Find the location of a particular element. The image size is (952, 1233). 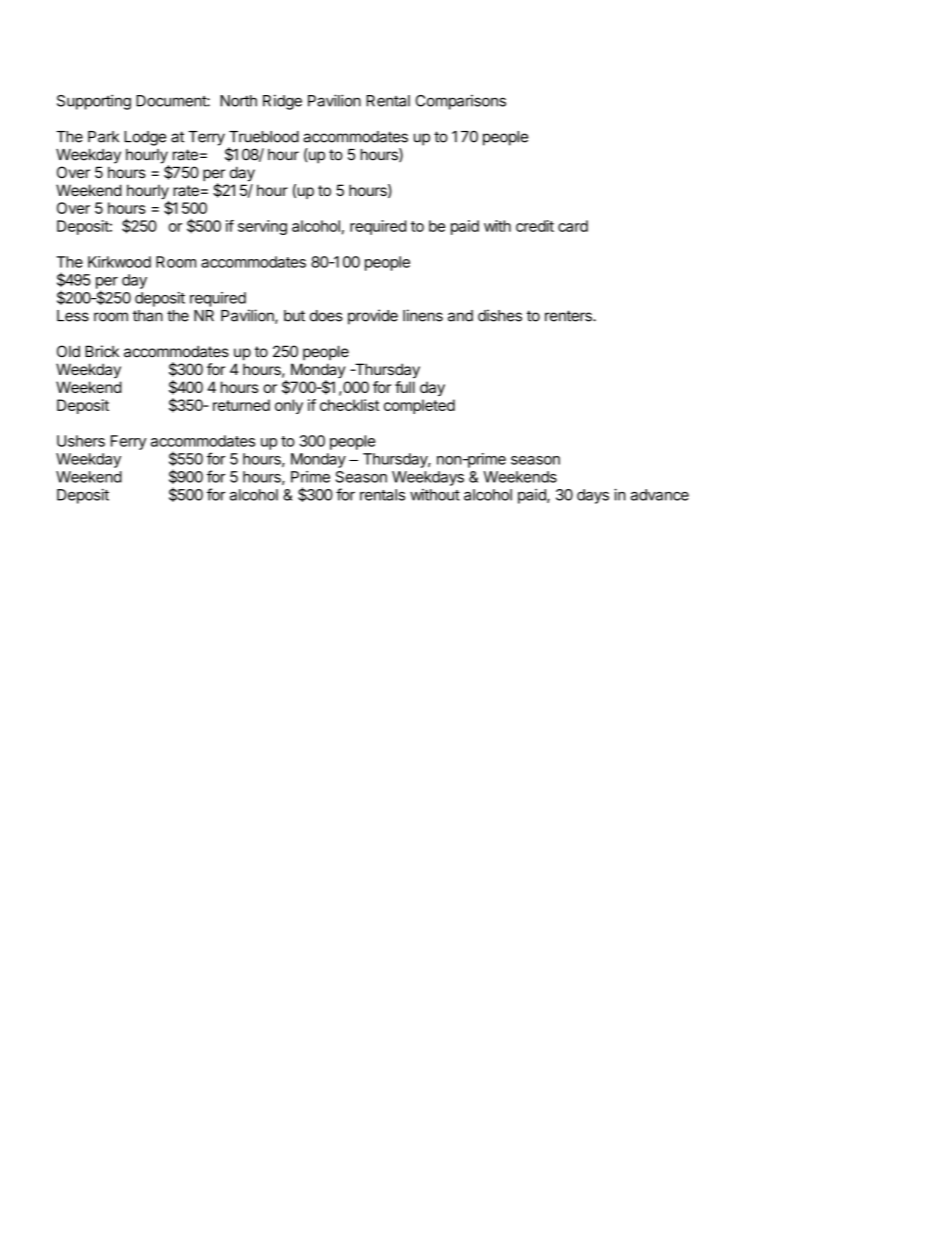

than is located at coordinates (148, 316).
